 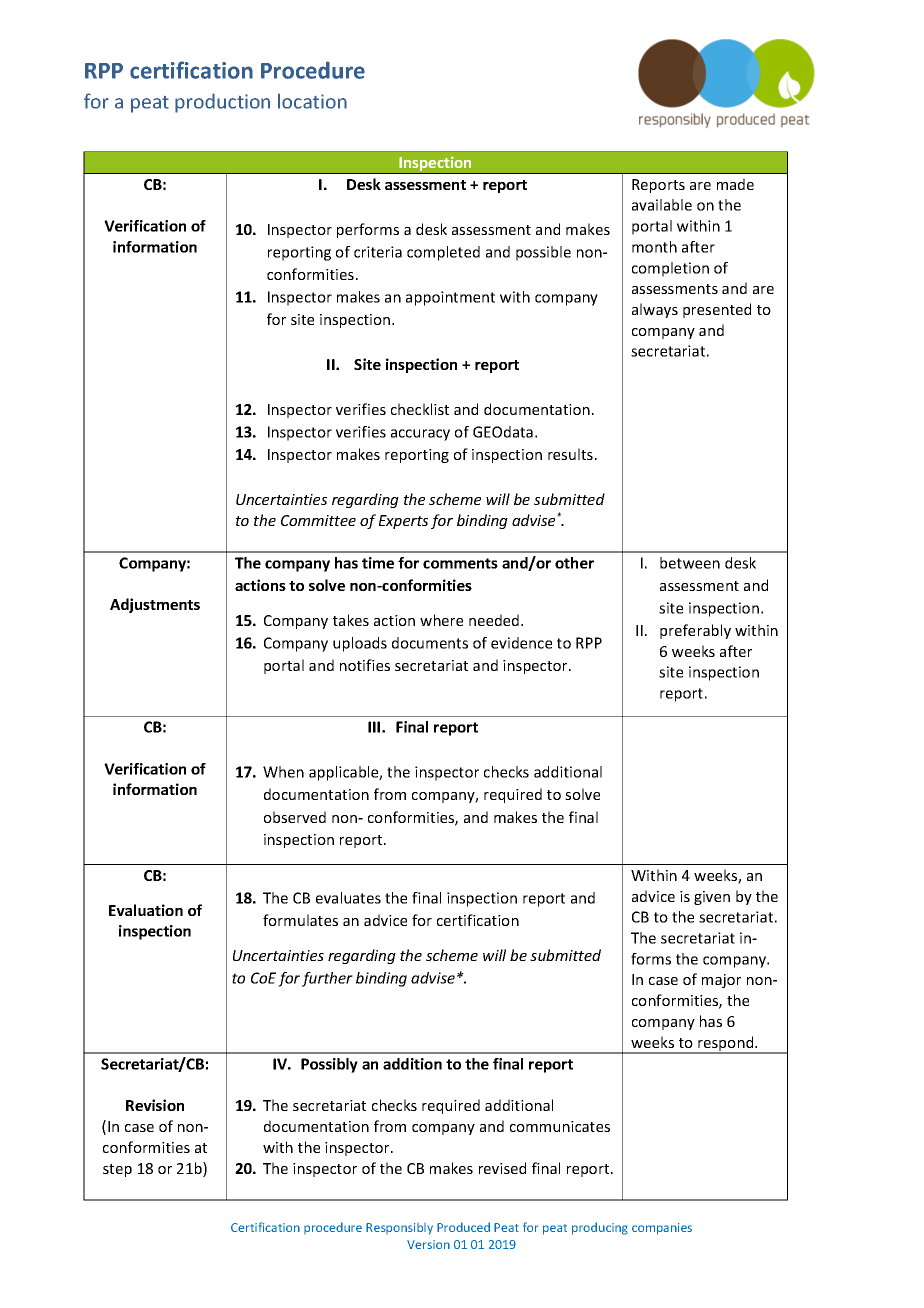 What do you see at coordinates (655, 310) in the screenshot?
I see `always` at bounding box center [655, 310].
